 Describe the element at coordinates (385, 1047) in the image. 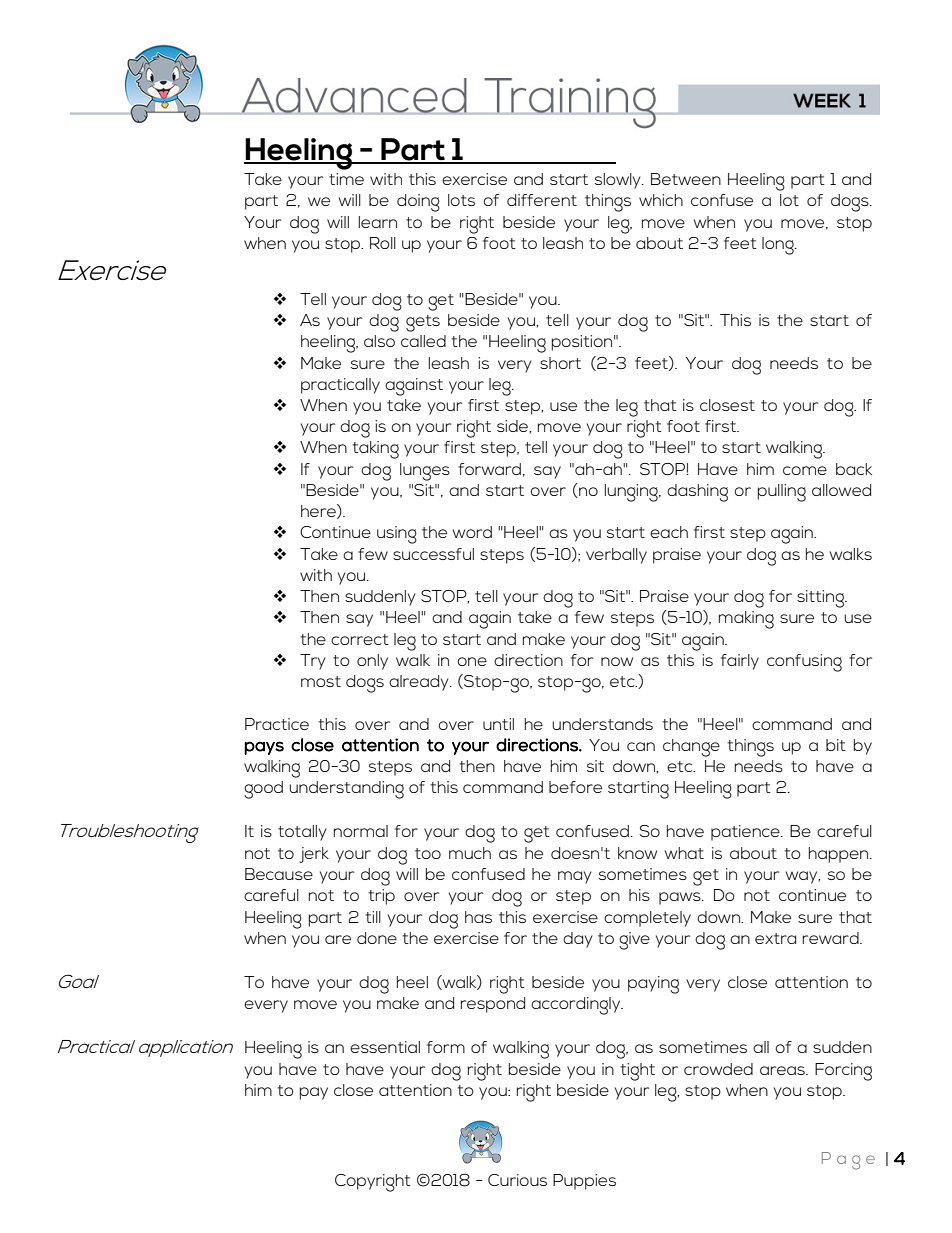

I see `essential` at that location.
